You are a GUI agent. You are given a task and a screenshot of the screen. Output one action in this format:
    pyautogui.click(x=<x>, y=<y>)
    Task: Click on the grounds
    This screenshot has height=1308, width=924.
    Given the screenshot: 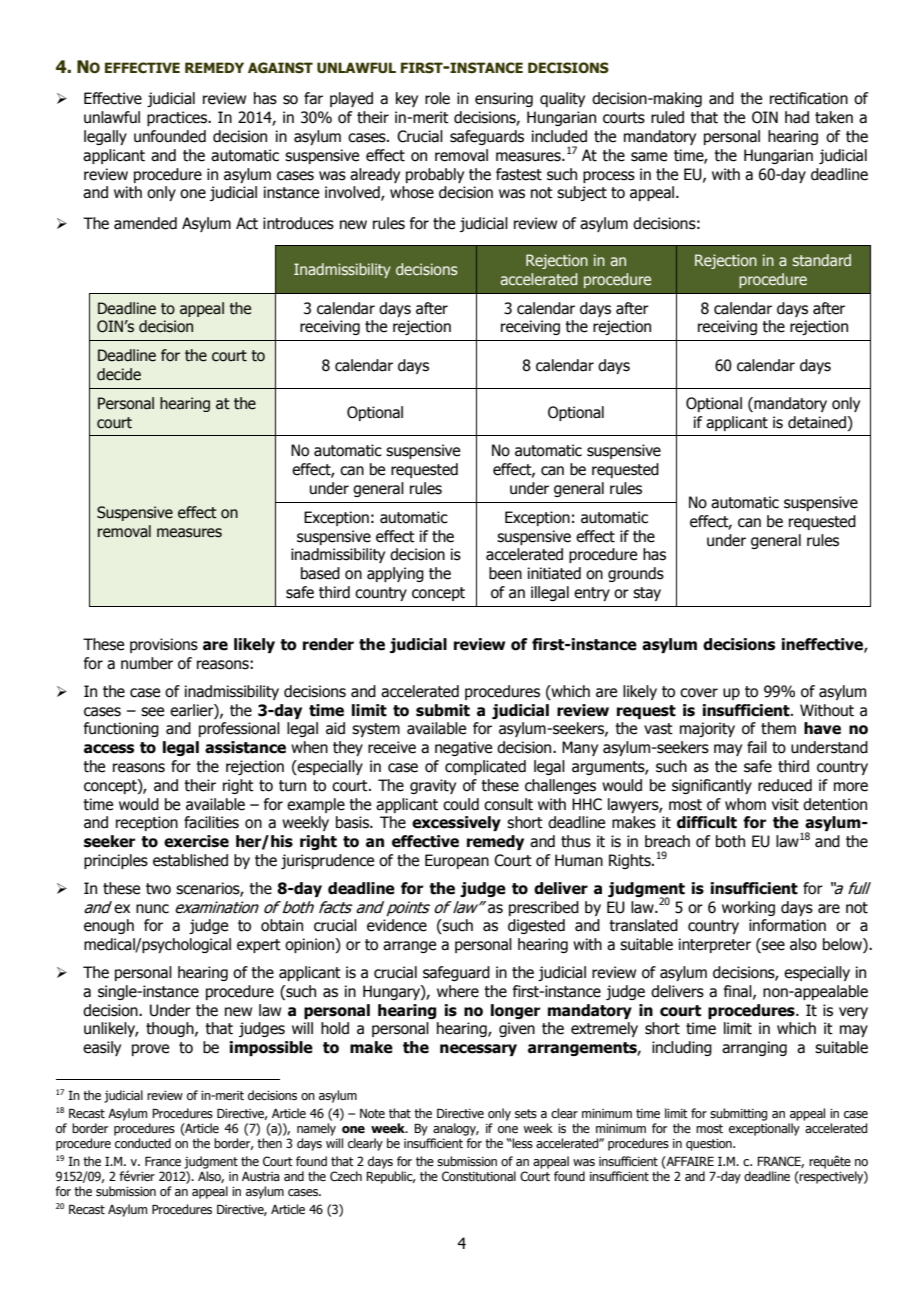 What is the action you would take?
    pyautogui.click(x=636, y=574)
